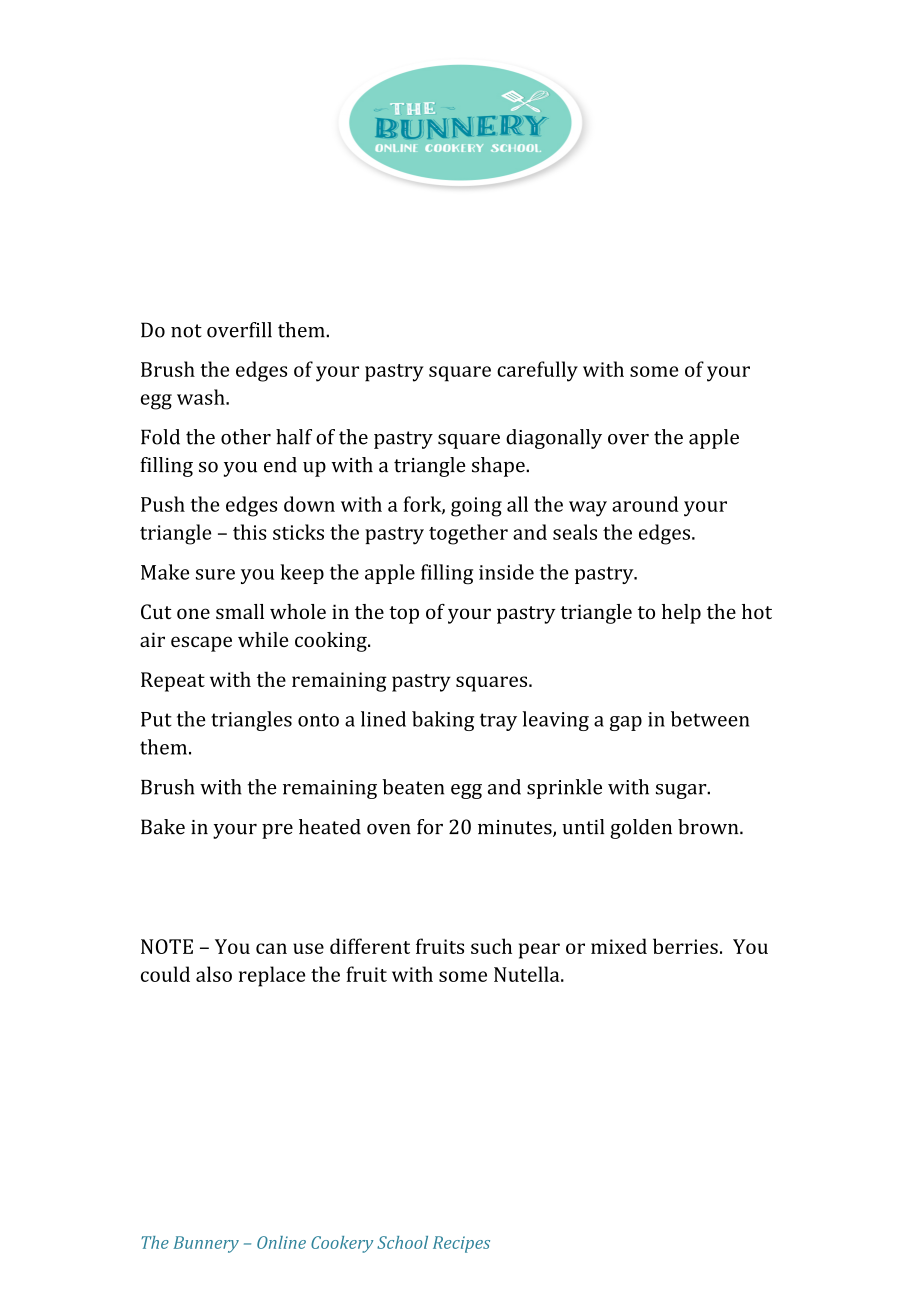 This screenshot has width=924, height=1308. I want to click on help, so click(681, 614).
